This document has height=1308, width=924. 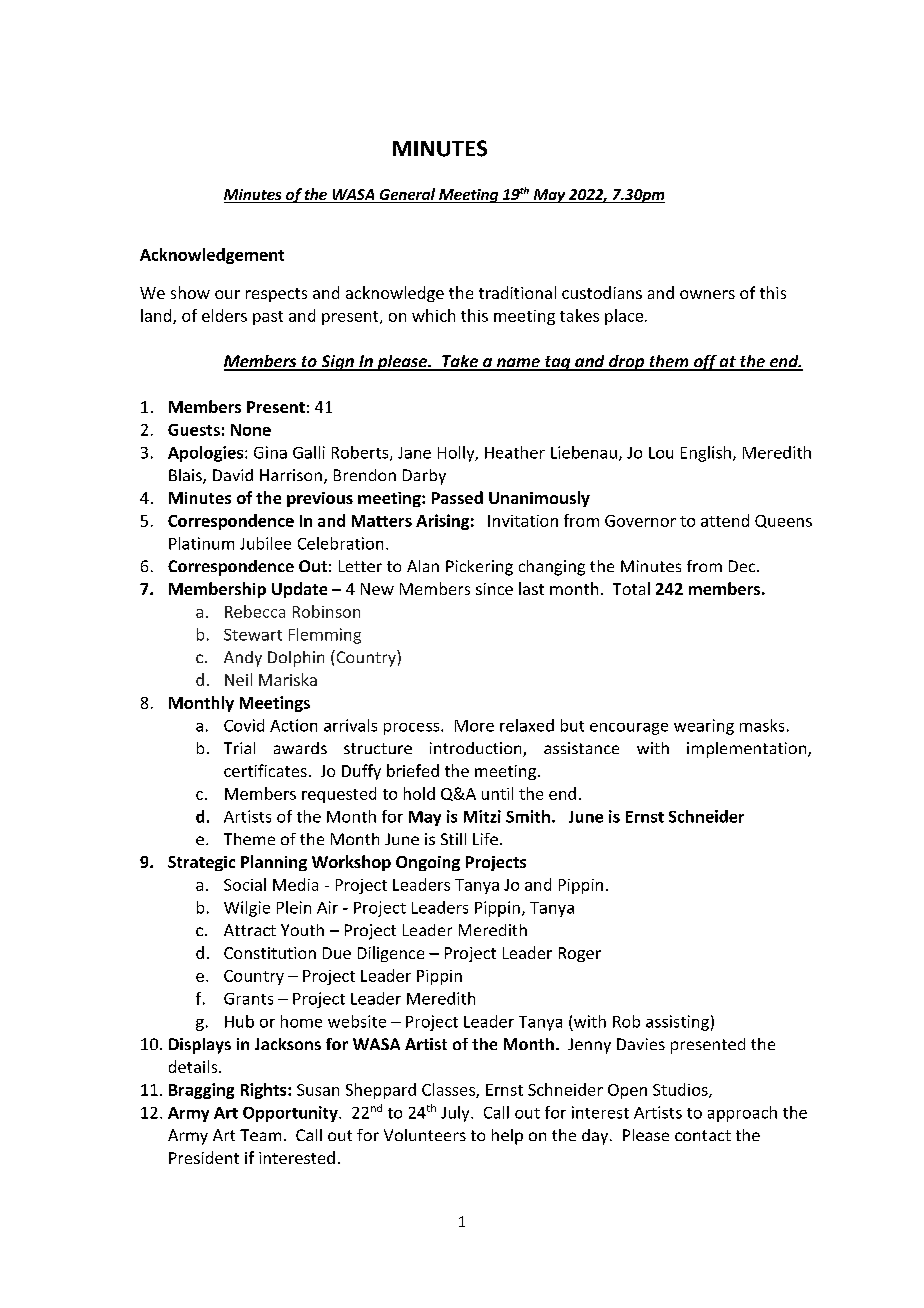 What do you see at coordinates (703, 1135) in the document?
I see `contact` at bounding box center [703, 1135].
